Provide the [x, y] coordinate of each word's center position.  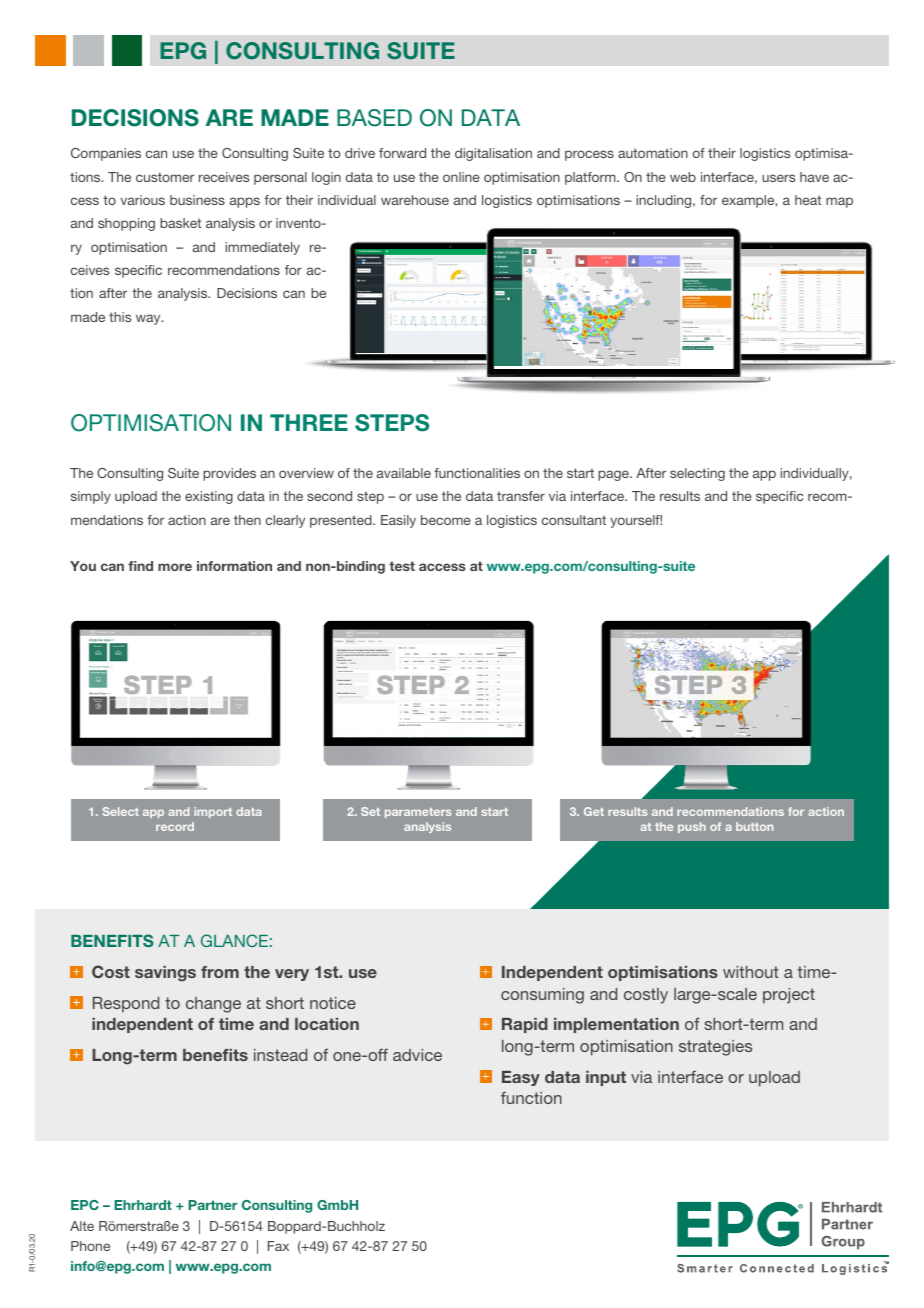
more [175, 567]
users [778, 178]
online [461, 177]
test [402, 566]
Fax [278, 1246]
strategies [715, 1048]
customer [165, 177]
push [692, 827]
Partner [212, 1205]
